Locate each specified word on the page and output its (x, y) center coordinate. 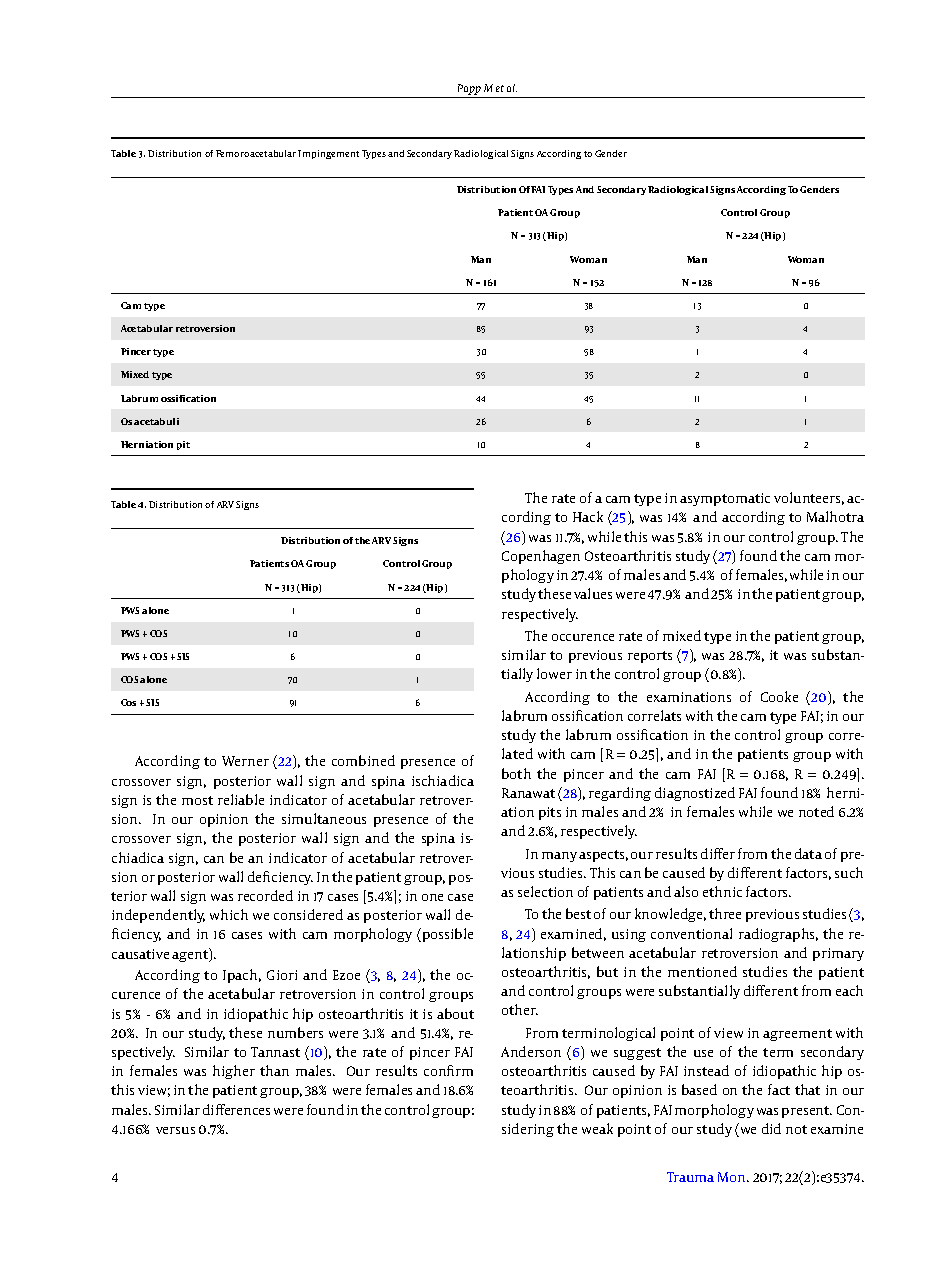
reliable (241, 799)
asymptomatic (725, 499)
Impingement (328, 154)
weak (597, 1128)
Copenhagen (541, 557)
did (771, 1128)
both (516, 773)
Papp (469, 89)
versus (175, 1130)
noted (816, 811)
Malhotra (835, 516)
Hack (588, 516)
